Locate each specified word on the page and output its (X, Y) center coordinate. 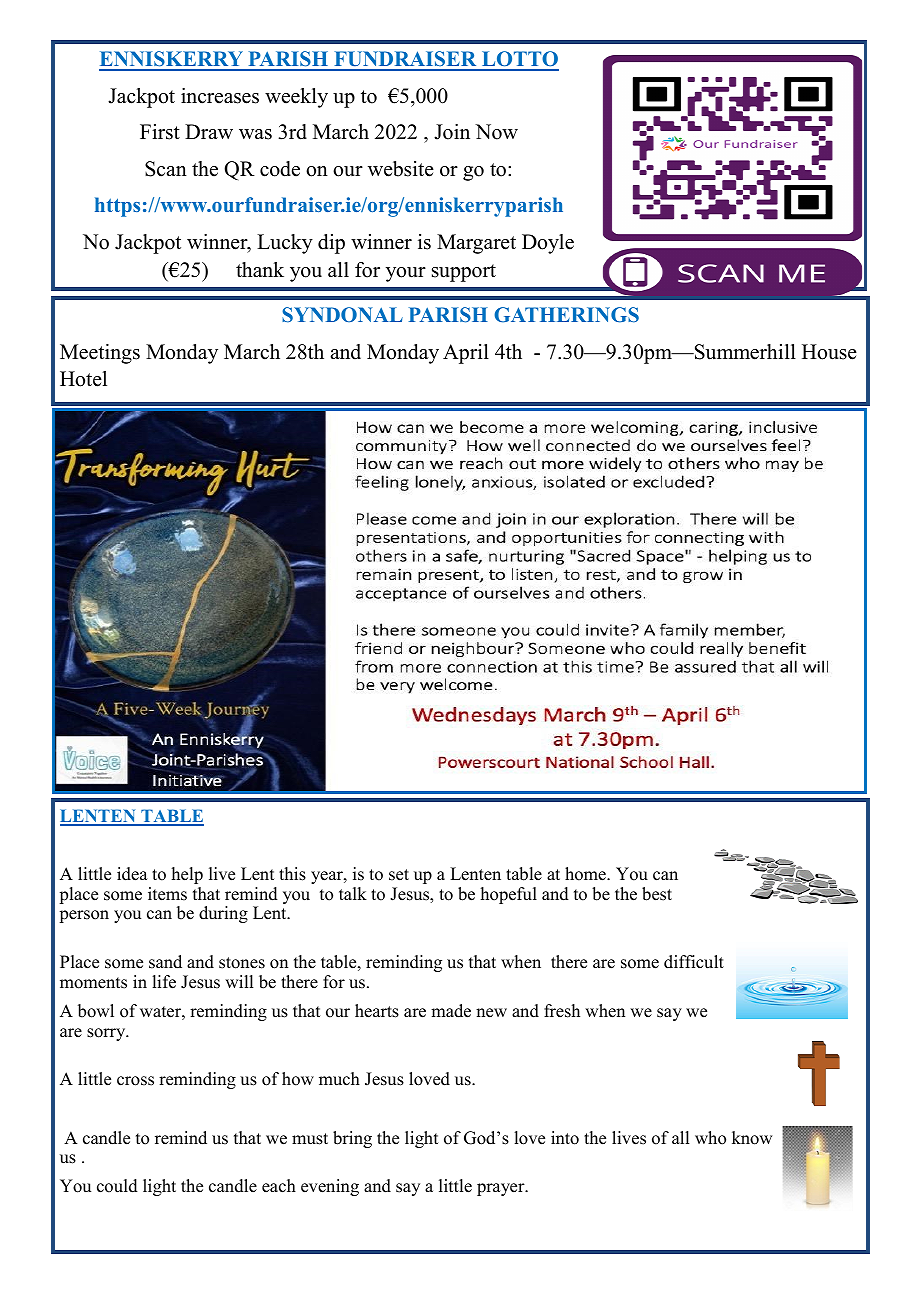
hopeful (509, 895)
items (167, 894)
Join (452, 132)
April (466, 354)
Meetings (100, 354)
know (752, 1138)
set (399, 875)
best (657, 894)
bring (352, 1139)
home (586, 874)
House (829, 352)
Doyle (548, 244)
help (187, 875)
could (117, 1186)
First (160, 132)
